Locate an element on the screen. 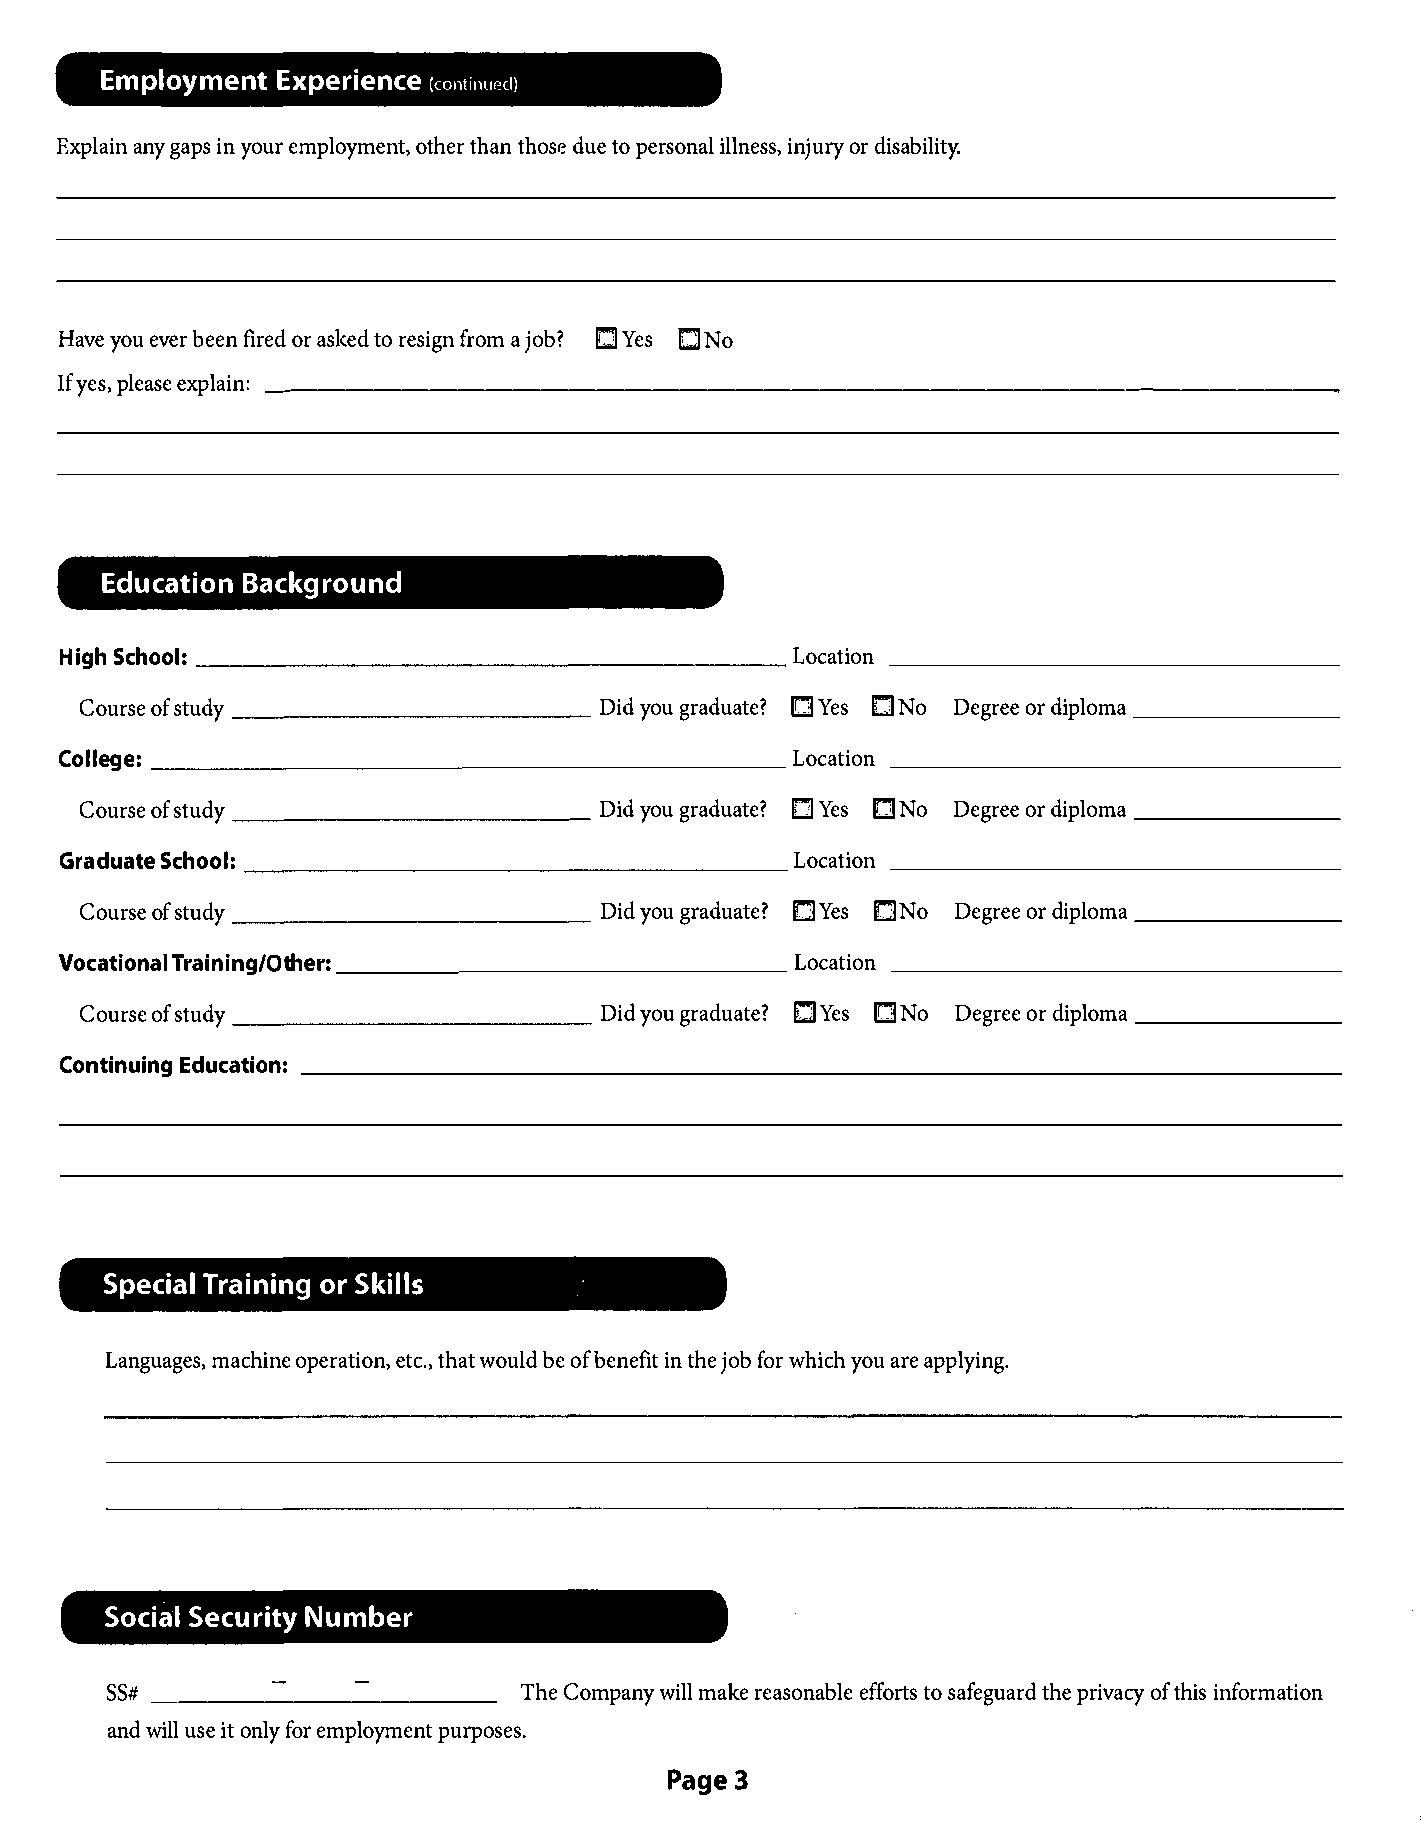 This screenshot has width=1421, height=1838. disability is located at coordinates (917, 148).
